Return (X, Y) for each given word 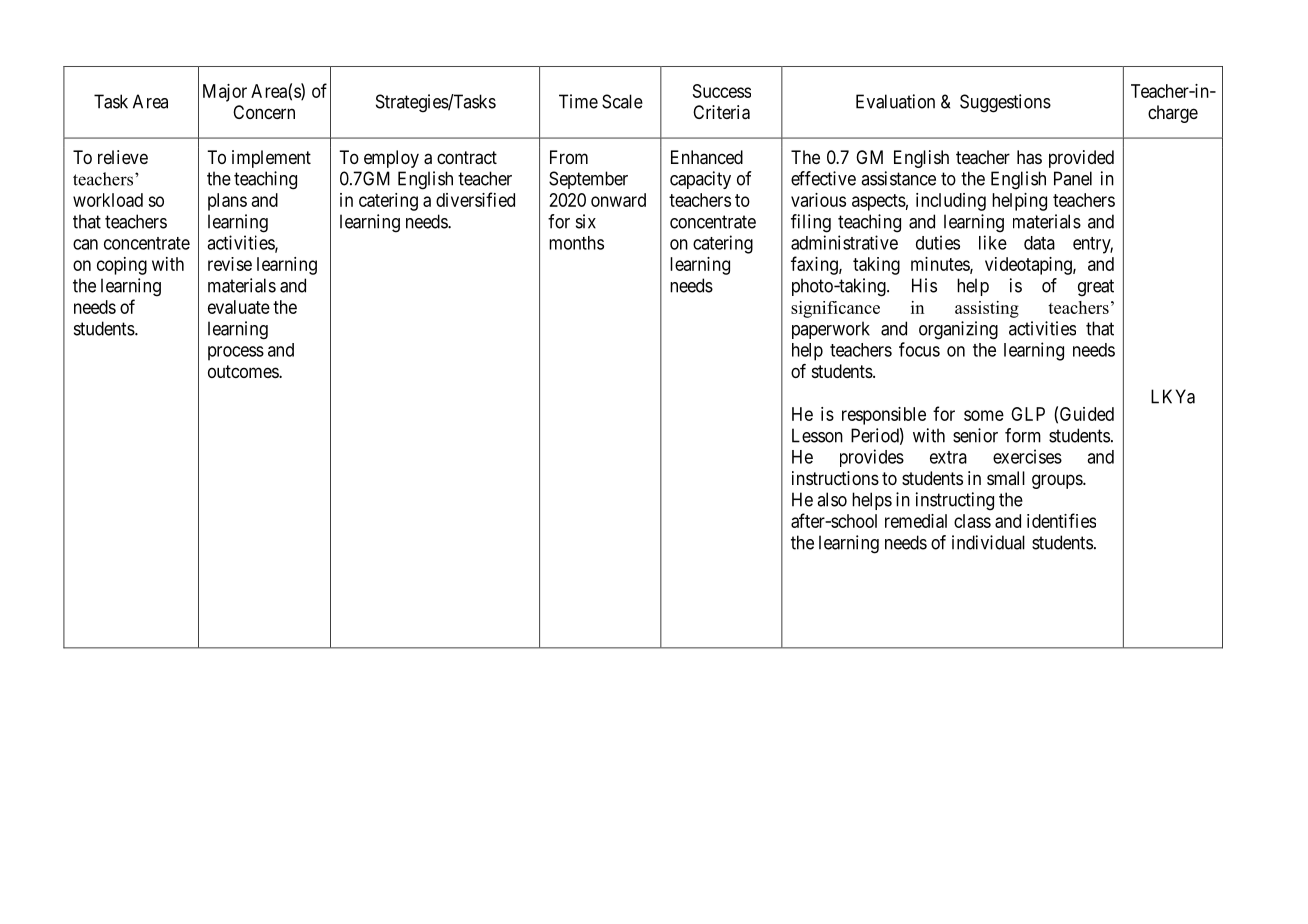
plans (227, 202)
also (832, 499)
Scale (622, 101)
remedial (916, 521)
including (951, 202)
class (972, 521)
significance (835, 309)
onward (618, 200)
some (984, 415)
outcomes (244, 371)
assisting (987, 309)
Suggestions (1005, 103)
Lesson (817, 435)
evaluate (239, 307)
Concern (264, 112)
